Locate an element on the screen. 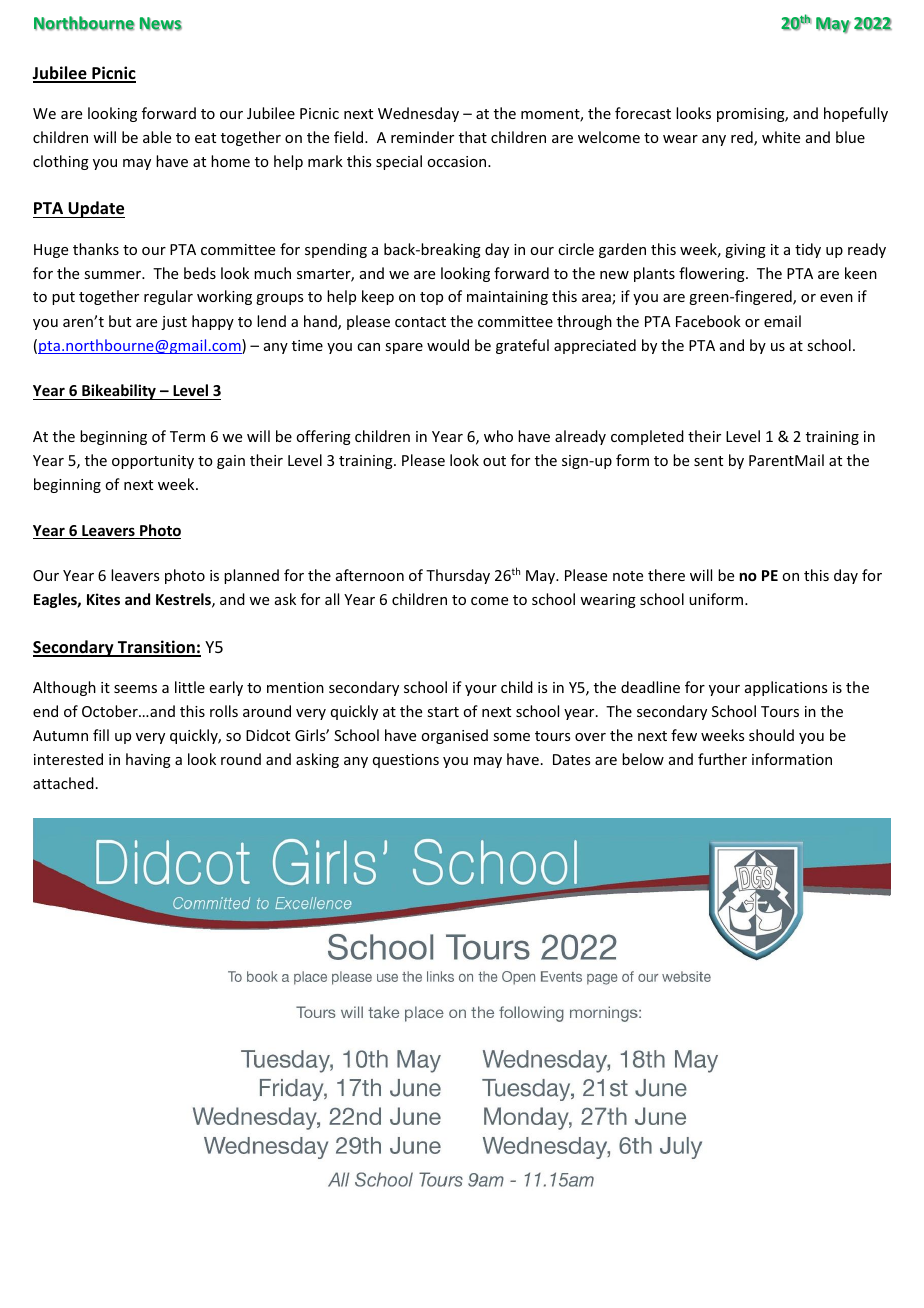  Kites is located at coordinates (103, 599).
